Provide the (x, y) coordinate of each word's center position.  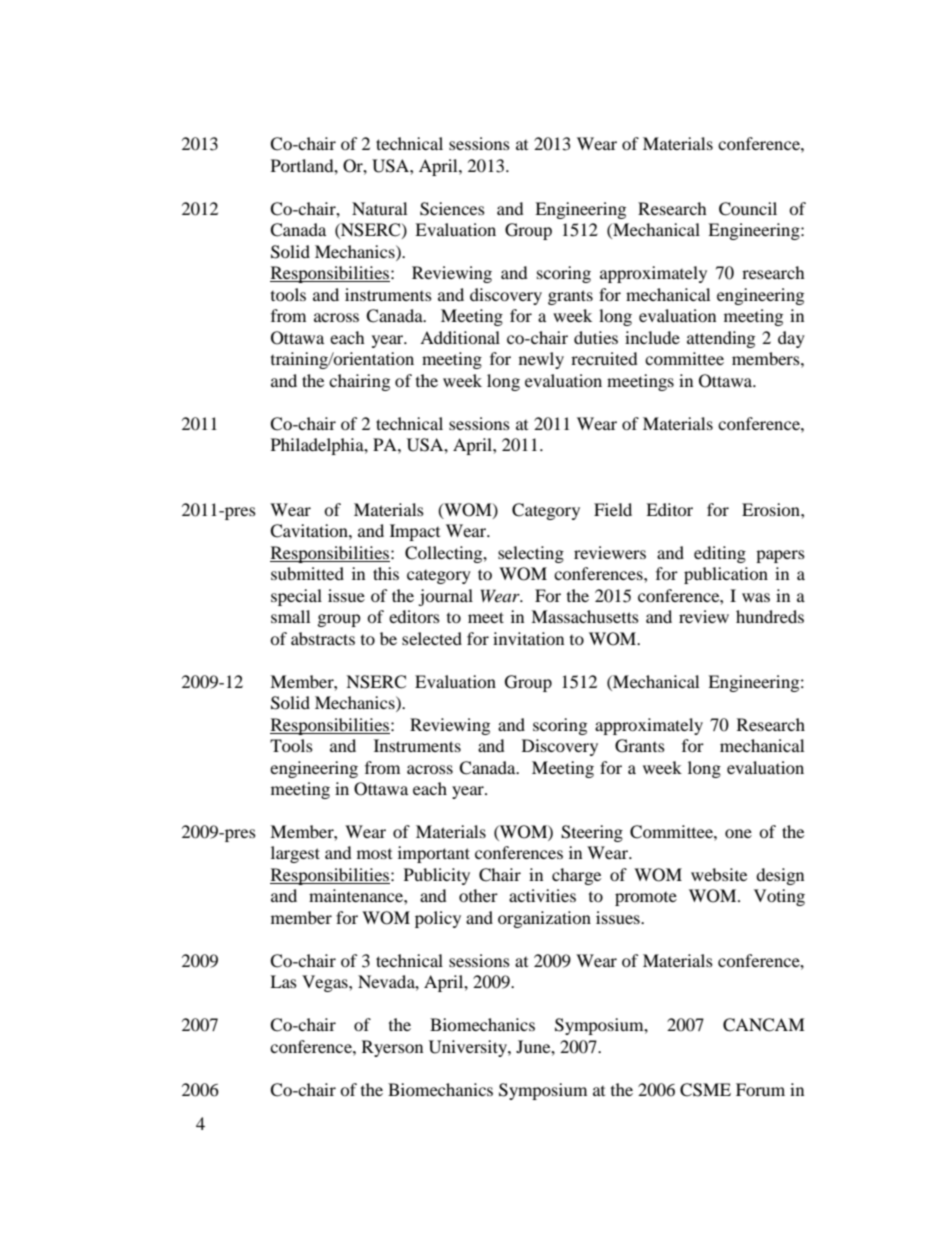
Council (748, 209)
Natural (379, 208)
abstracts (323, 638)
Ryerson (392, 1048)
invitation (528, 638)
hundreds (770, 616)
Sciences (452, 209)
